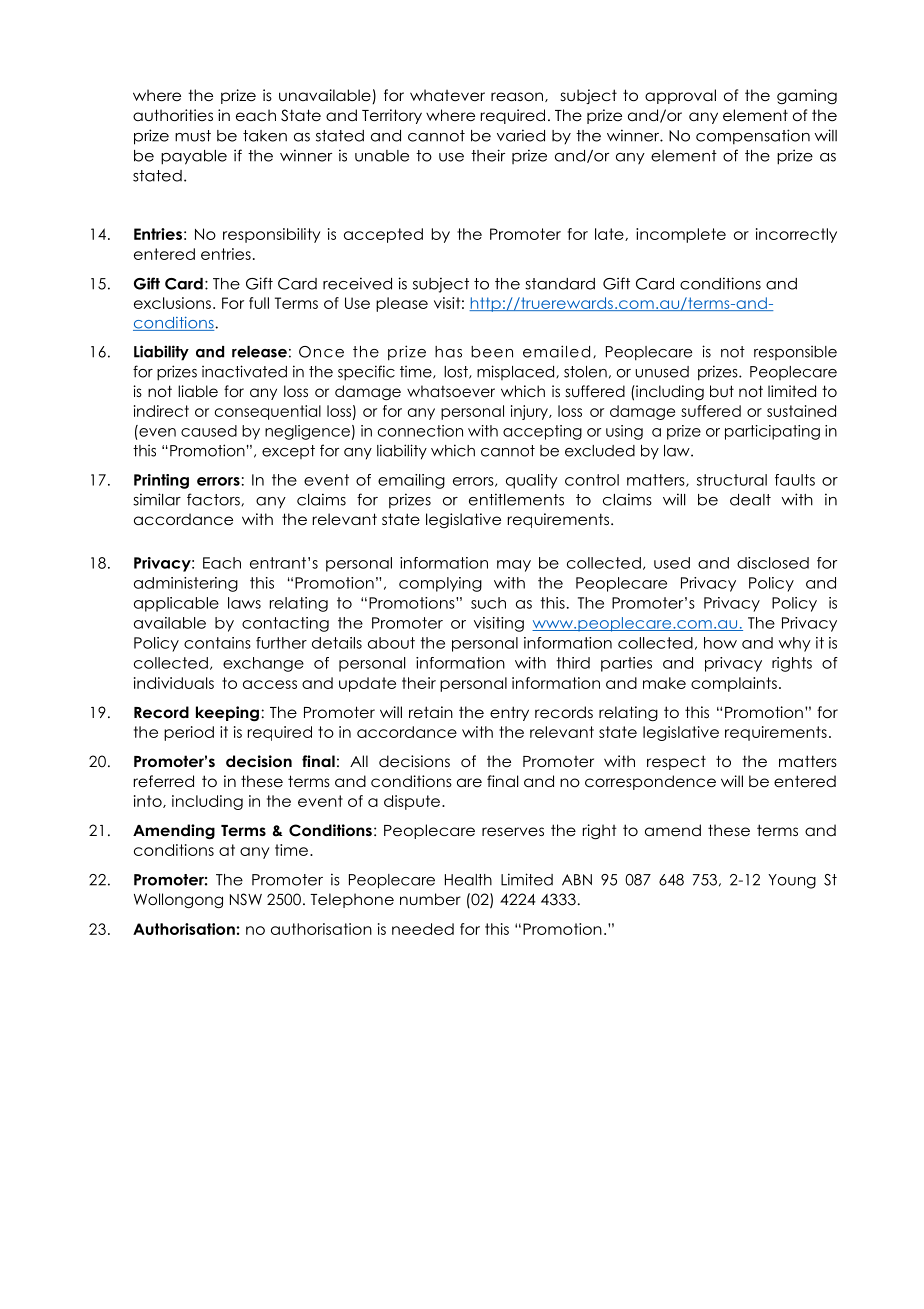 This screenshot has width=924, height=1309. Describe the element at coordinates (246, 899) in the screenshot. I see `NSW` at that location.
